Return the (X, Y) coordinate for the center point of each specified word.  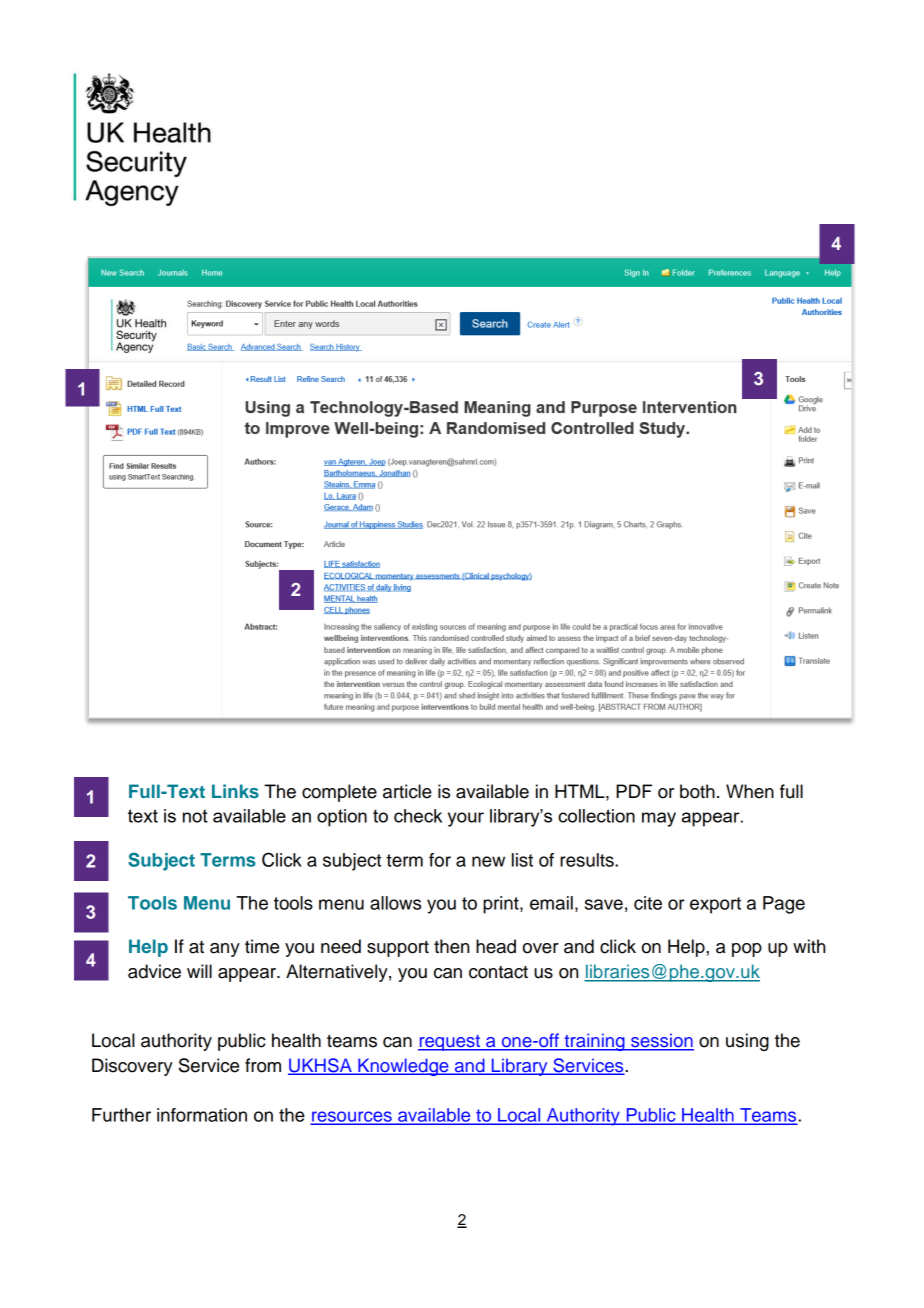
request (450, 1043)
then (451, 946)
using (747, 1042)
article (407, 791)
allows (395, 903)
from (263, 1065)
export (715, 905)
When (750, 791)
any (225, 950)
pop (747, 950)
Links (235, 791)
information (202, 1115)
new (488, 861)
